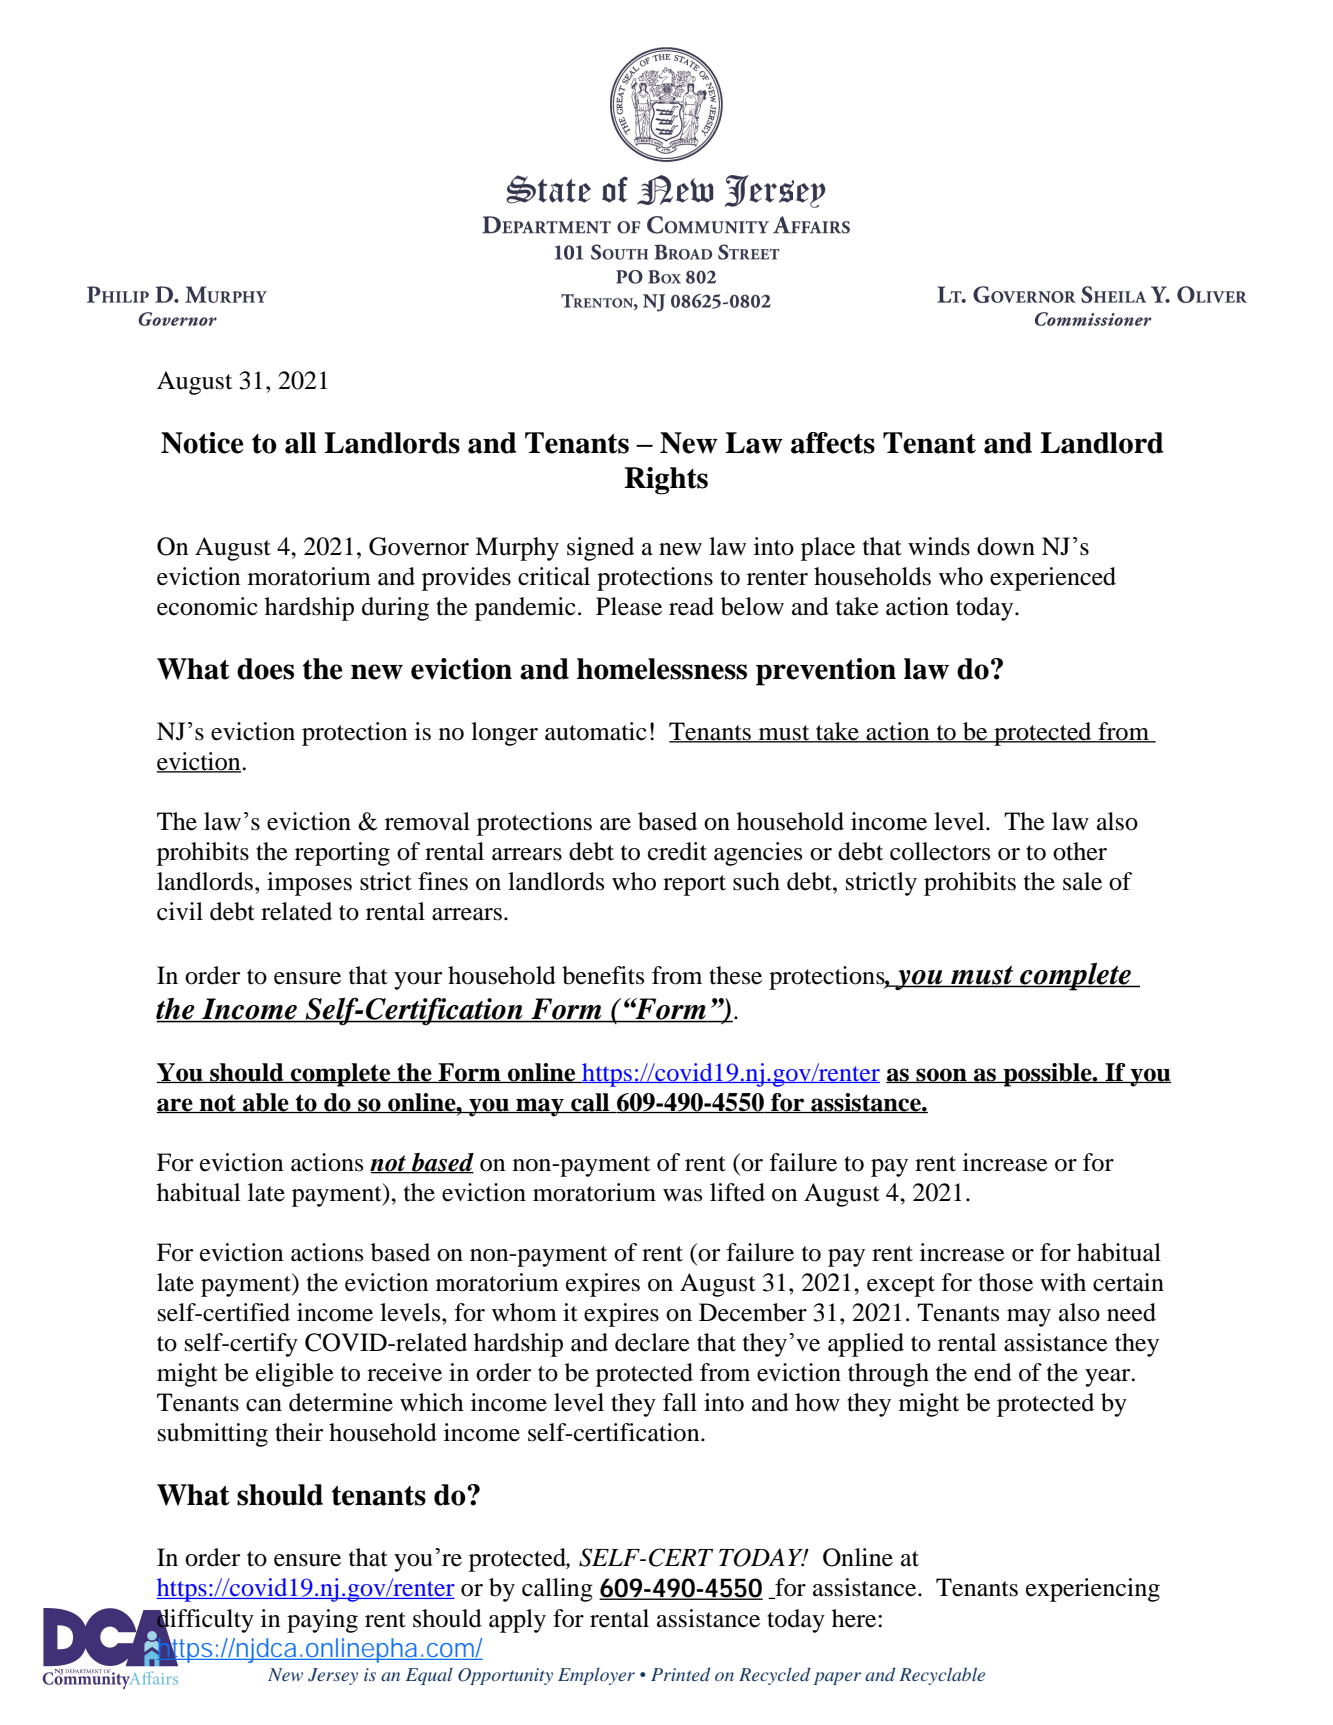  Describe the element at coordinates (322, 1621) in the screenshot. I see `paying` at that location.
